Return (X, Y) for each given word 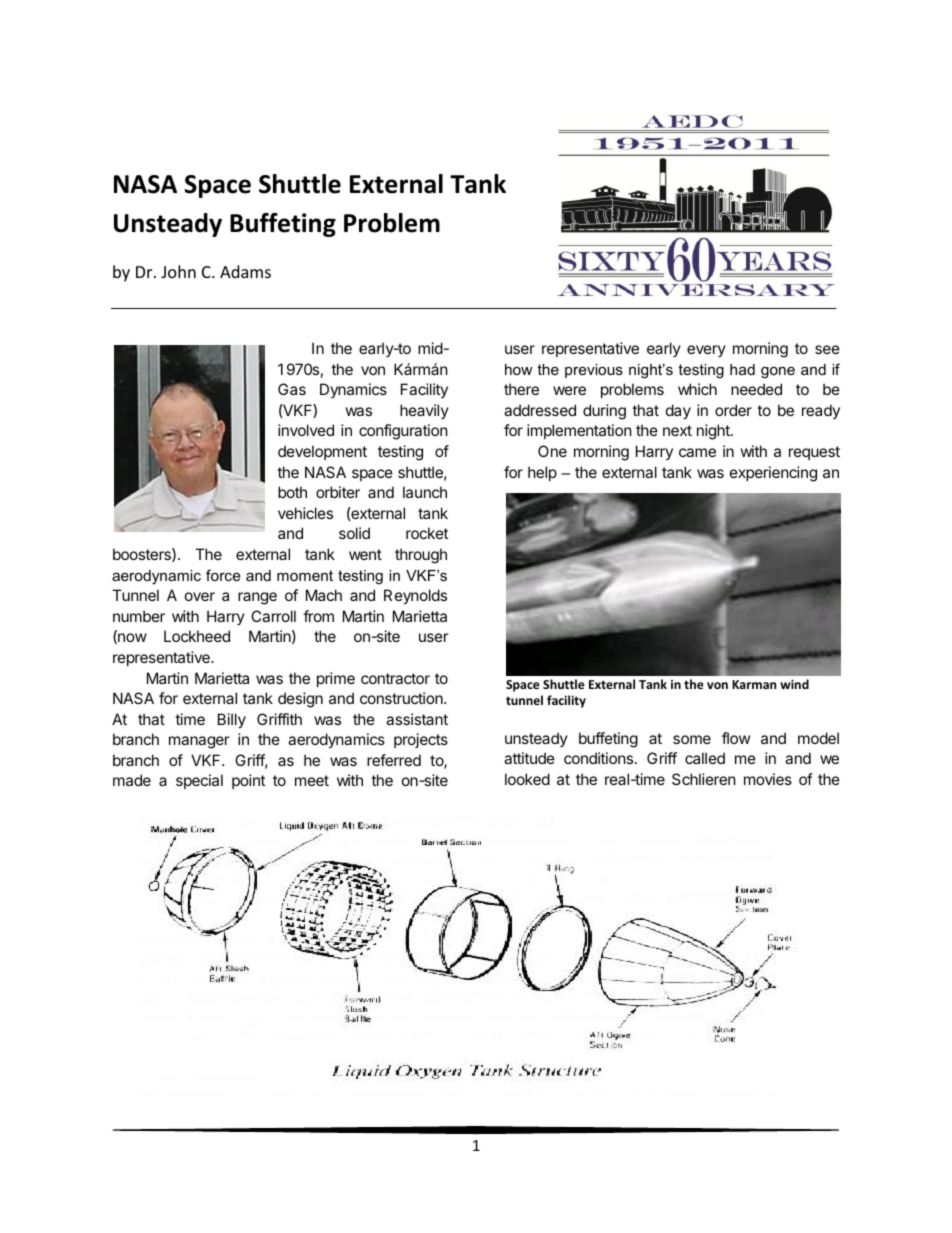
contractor (395, 678)
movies (768, 779)
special (199, 781)
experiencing (773, 474)
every (706, 351)
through (421, 556)
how (518, 369)
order (733, 410)
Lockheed (197, 636)
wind (794, 684)
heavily (424, 411)
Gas (292, 389)
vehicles (305, 513)
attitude (529, 758)
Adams (245, 271)
